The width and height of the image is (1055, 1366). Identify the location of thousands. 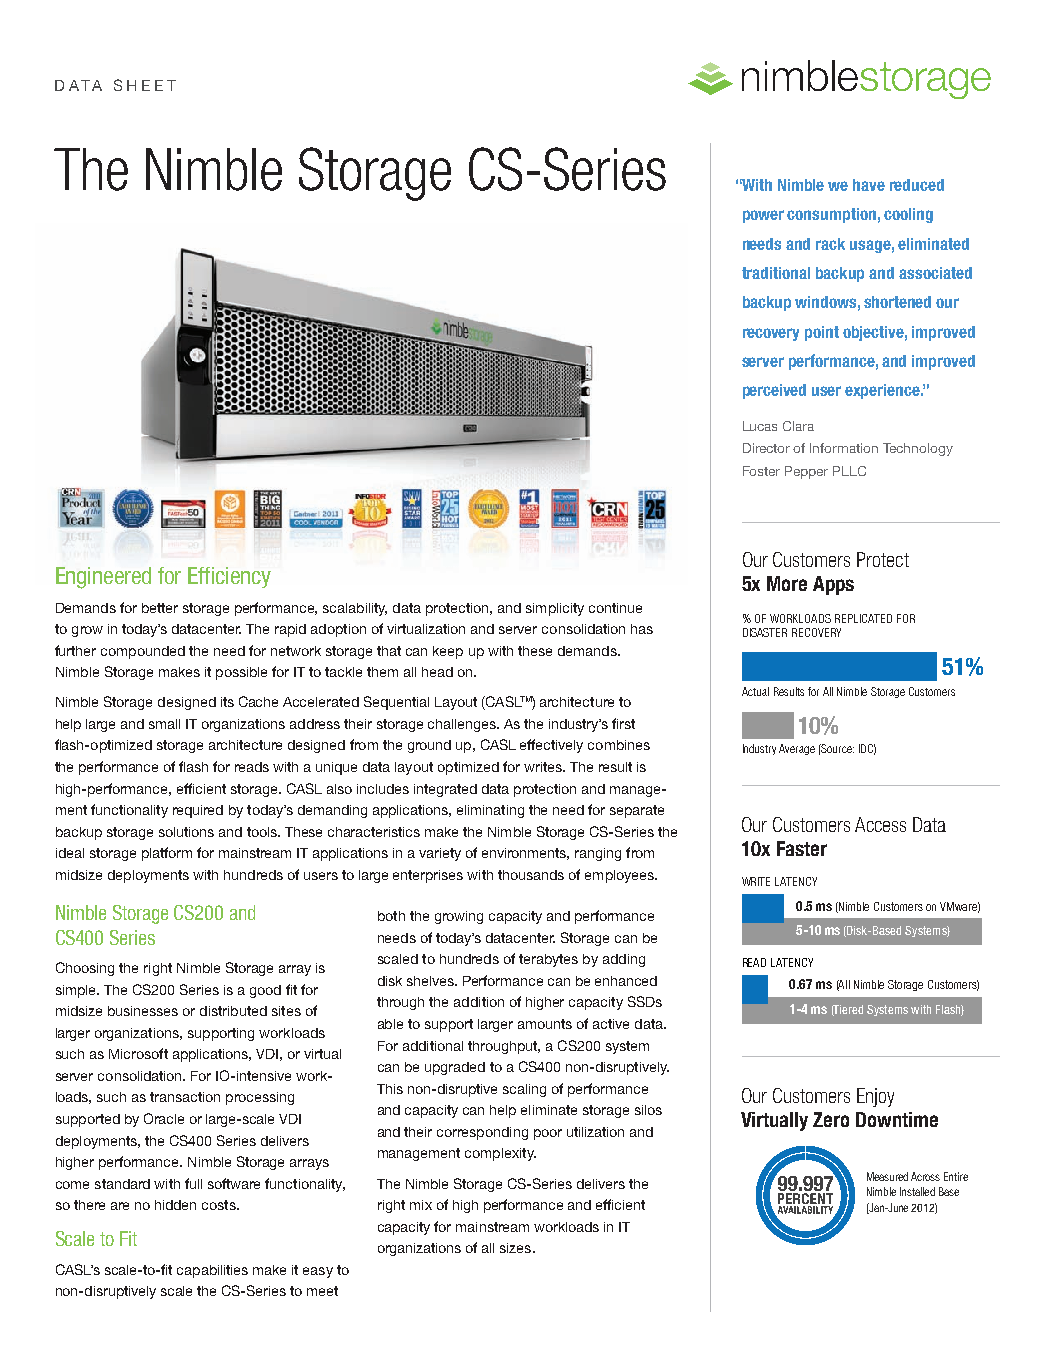
(531, 875).
